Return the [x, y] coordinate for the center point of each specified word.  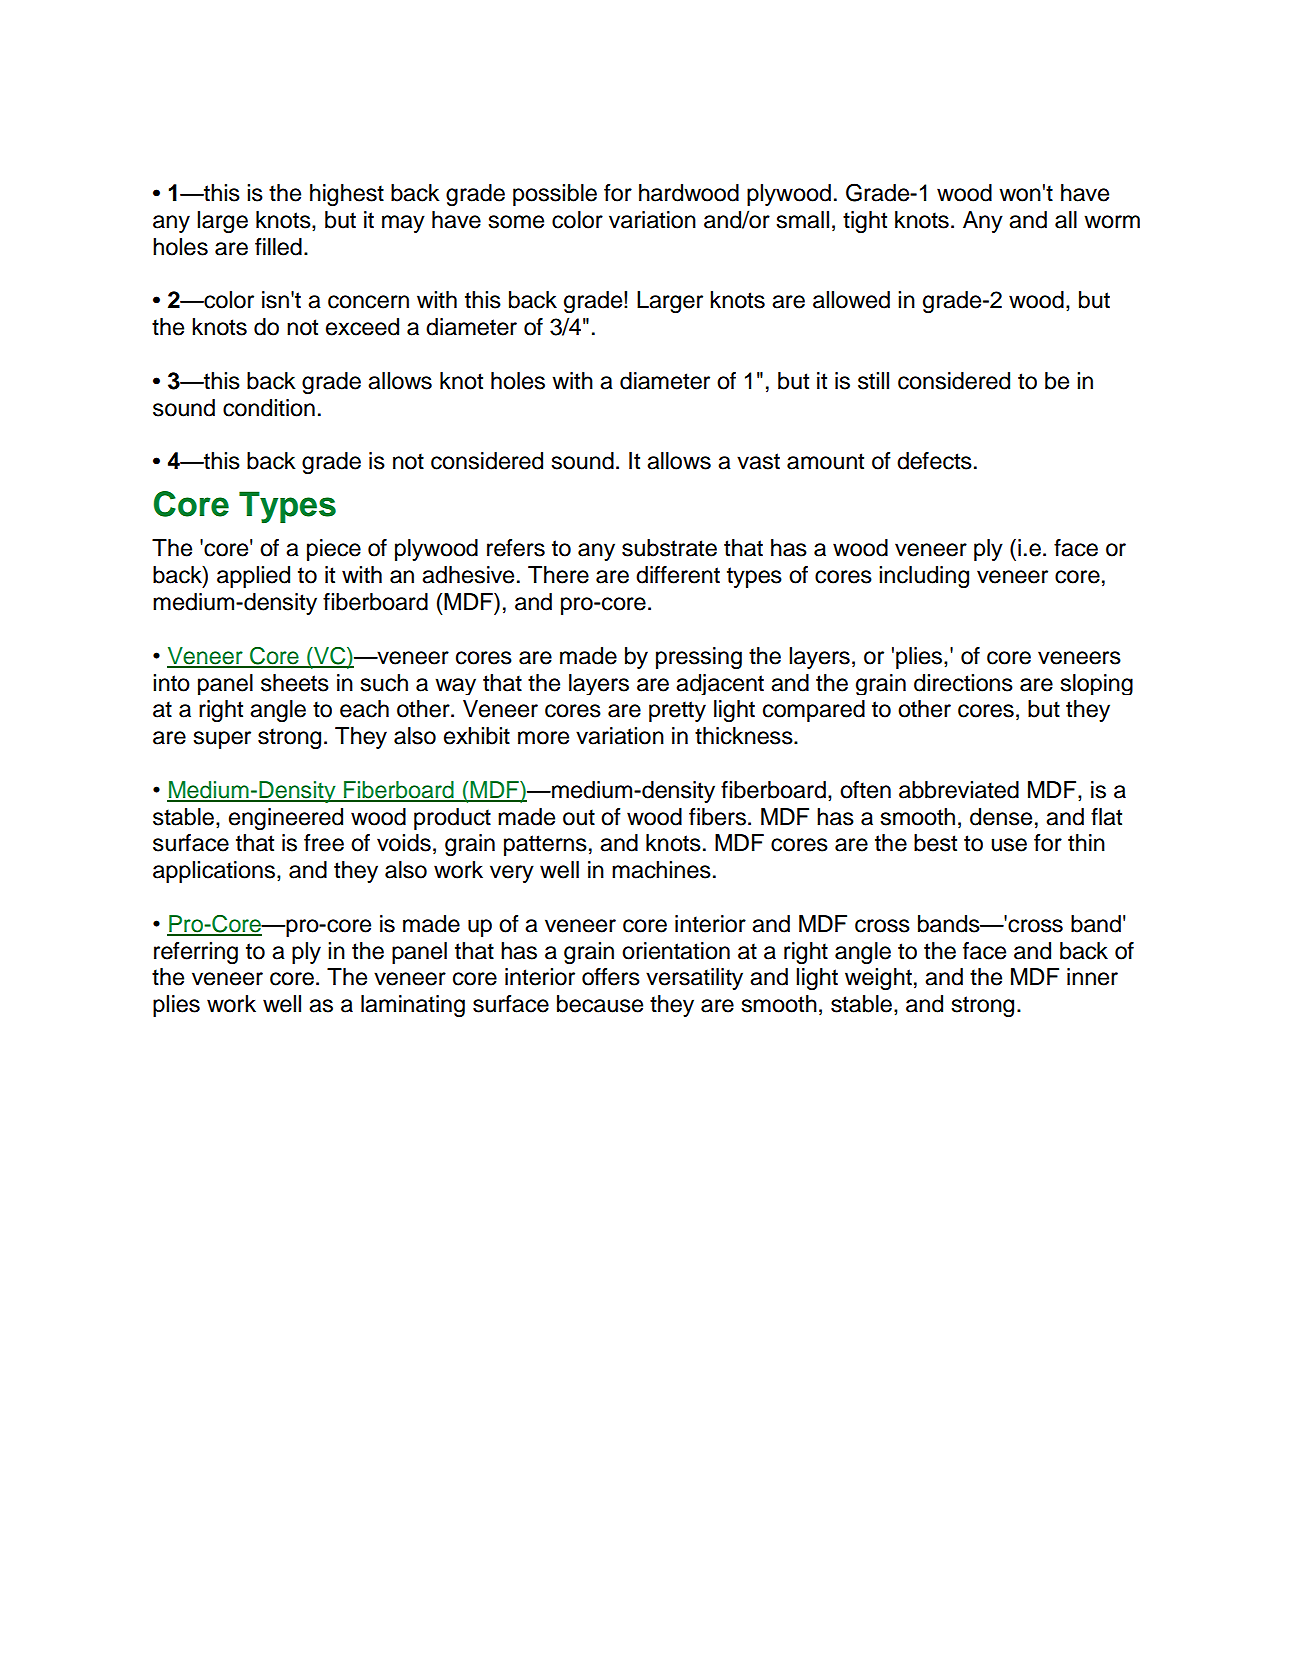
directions [963, 683]
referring [196, 953]
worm [1112, 222]
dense [1001, 817]
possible [555, 195]
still [873, 381]
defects [934, 461]
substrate [669, 548]
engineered [286, 819]
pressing [699, 658]
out [579, 817]
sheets [295, 683]
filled [278, 247]
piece [334, 550]
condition [269, 408]
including [924, 577]
